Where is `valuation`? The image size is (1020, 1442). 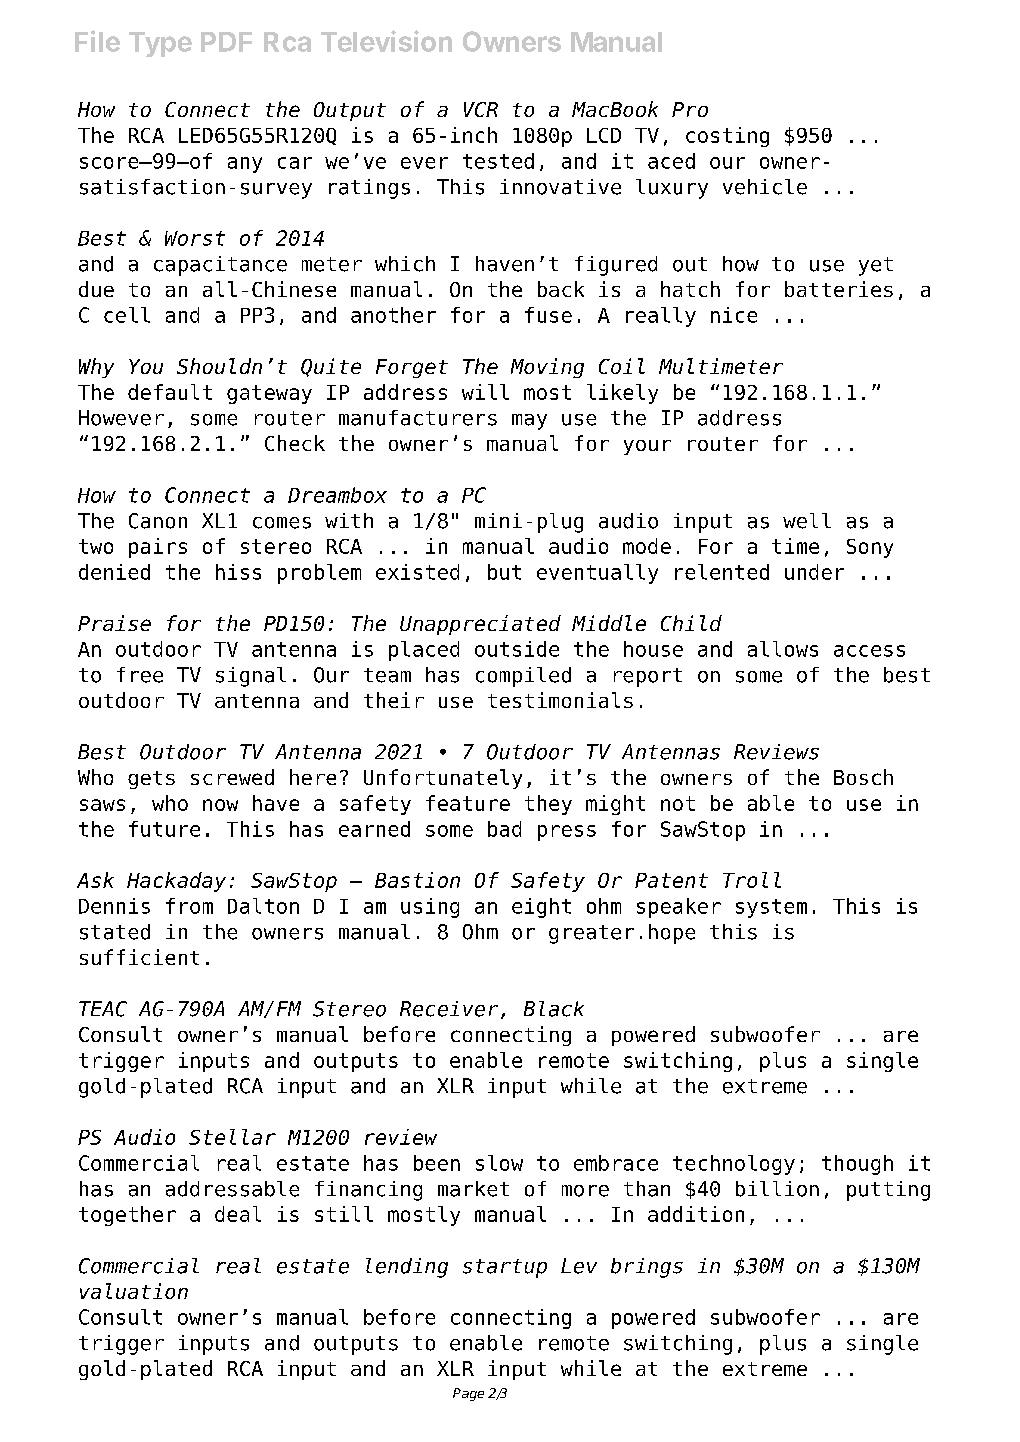
valuation is located at coordinates (134, 1291).
